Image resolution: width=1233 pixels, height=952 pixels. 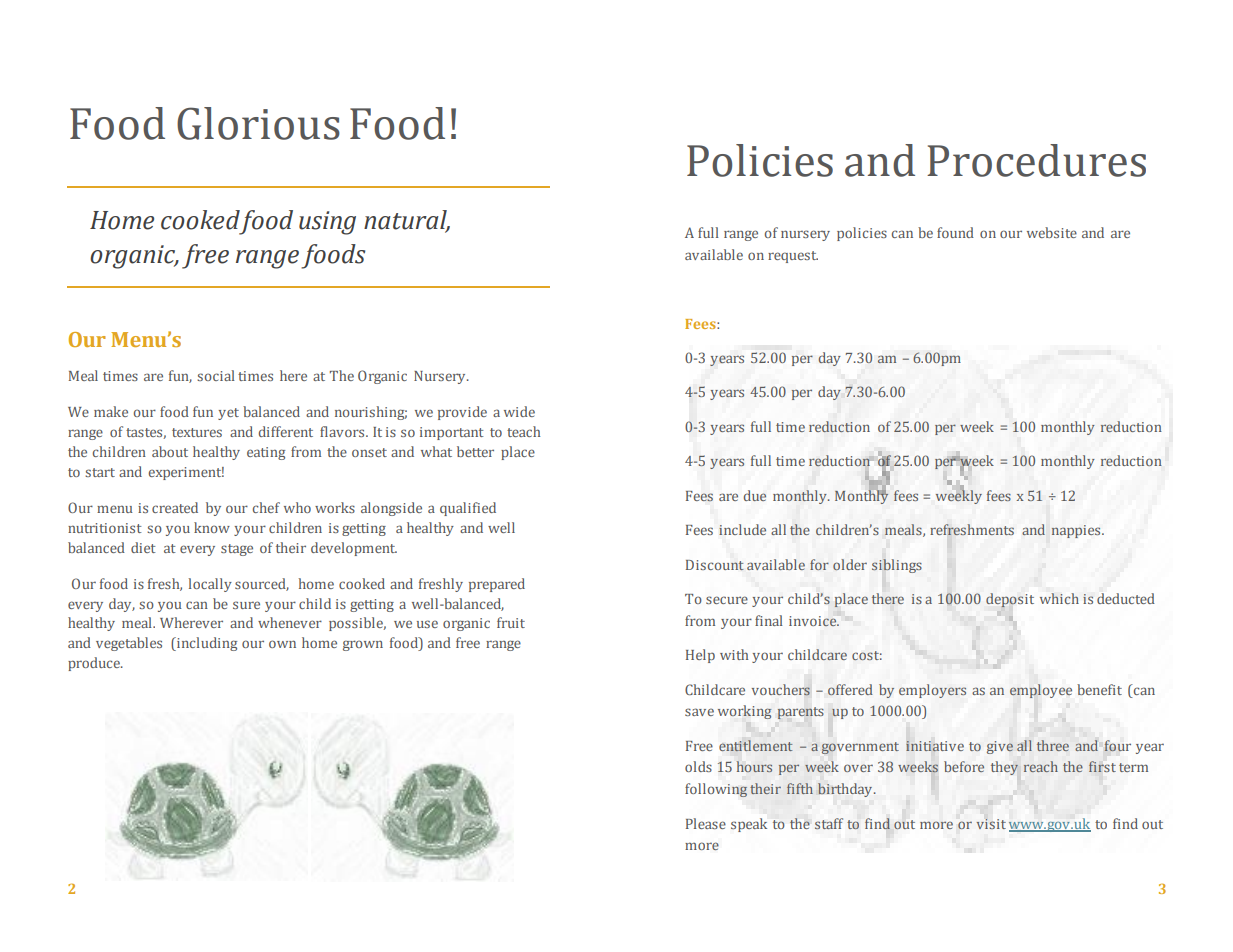 What do you see at coordinates (266, 453) in the screenshot?
I see `eating` at bounding box center [266, 453].
